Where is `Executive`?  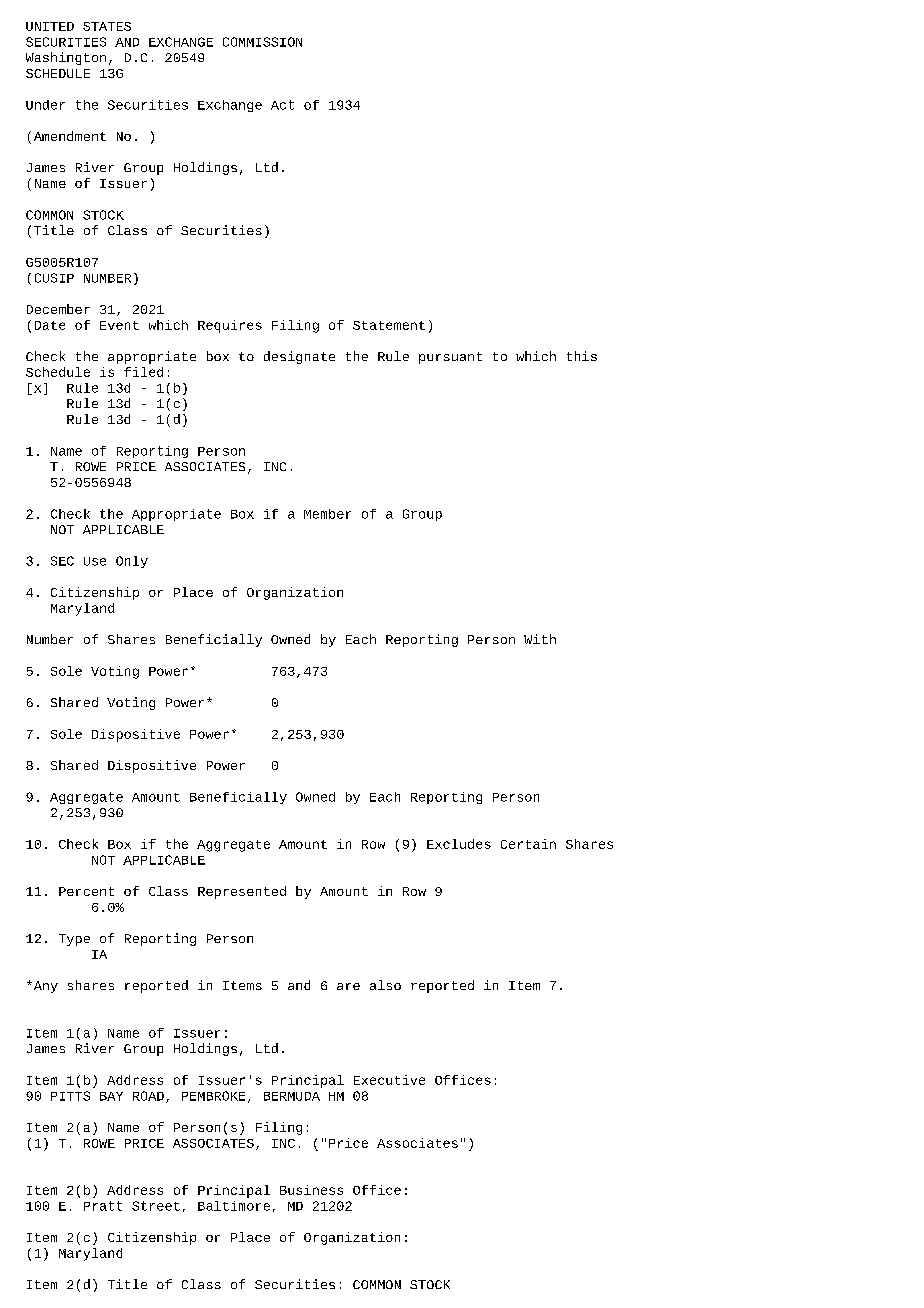
Executive is located at coordinates (389, 1080).
